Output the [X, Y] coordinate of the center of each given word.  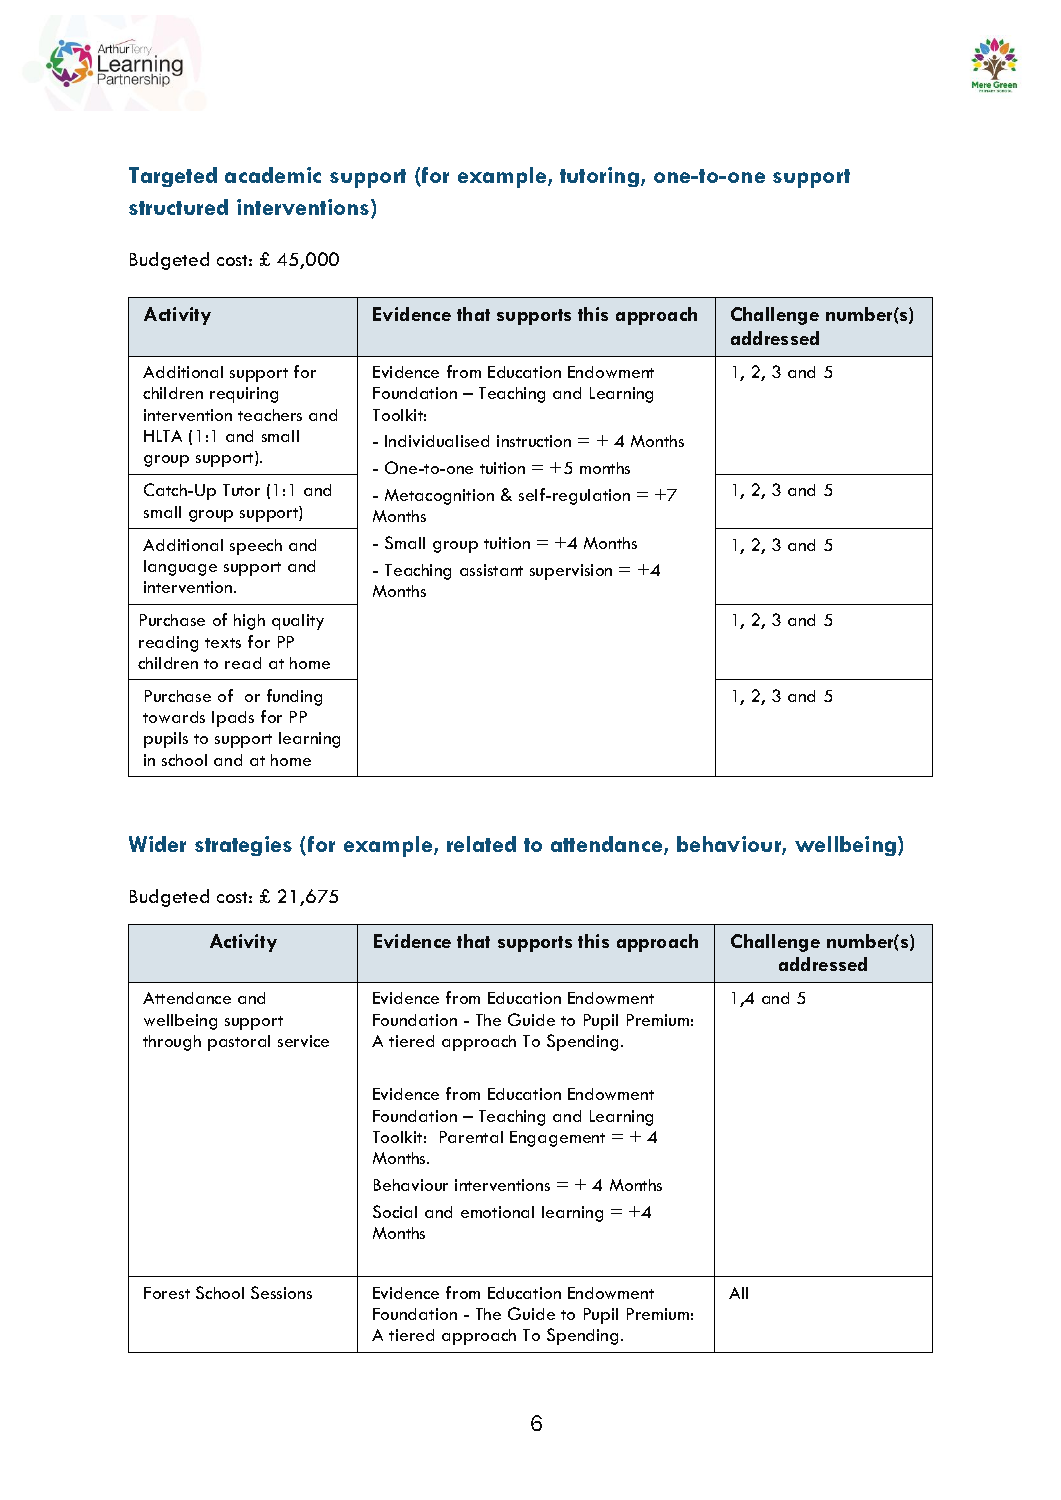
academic [273, 175]
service [303, 1041]
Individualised [437, 441]
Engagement [557, 1139]
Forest [167, 1293]
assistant [491, 570]
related [481, 844]
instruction [534, 441]
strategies [243, 846]
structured [178, 207]
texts [223, 643]
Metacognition [439, 497]
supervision [571, 572]
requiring [244, 395]
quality [298, 622]
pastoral [239, 1043]
